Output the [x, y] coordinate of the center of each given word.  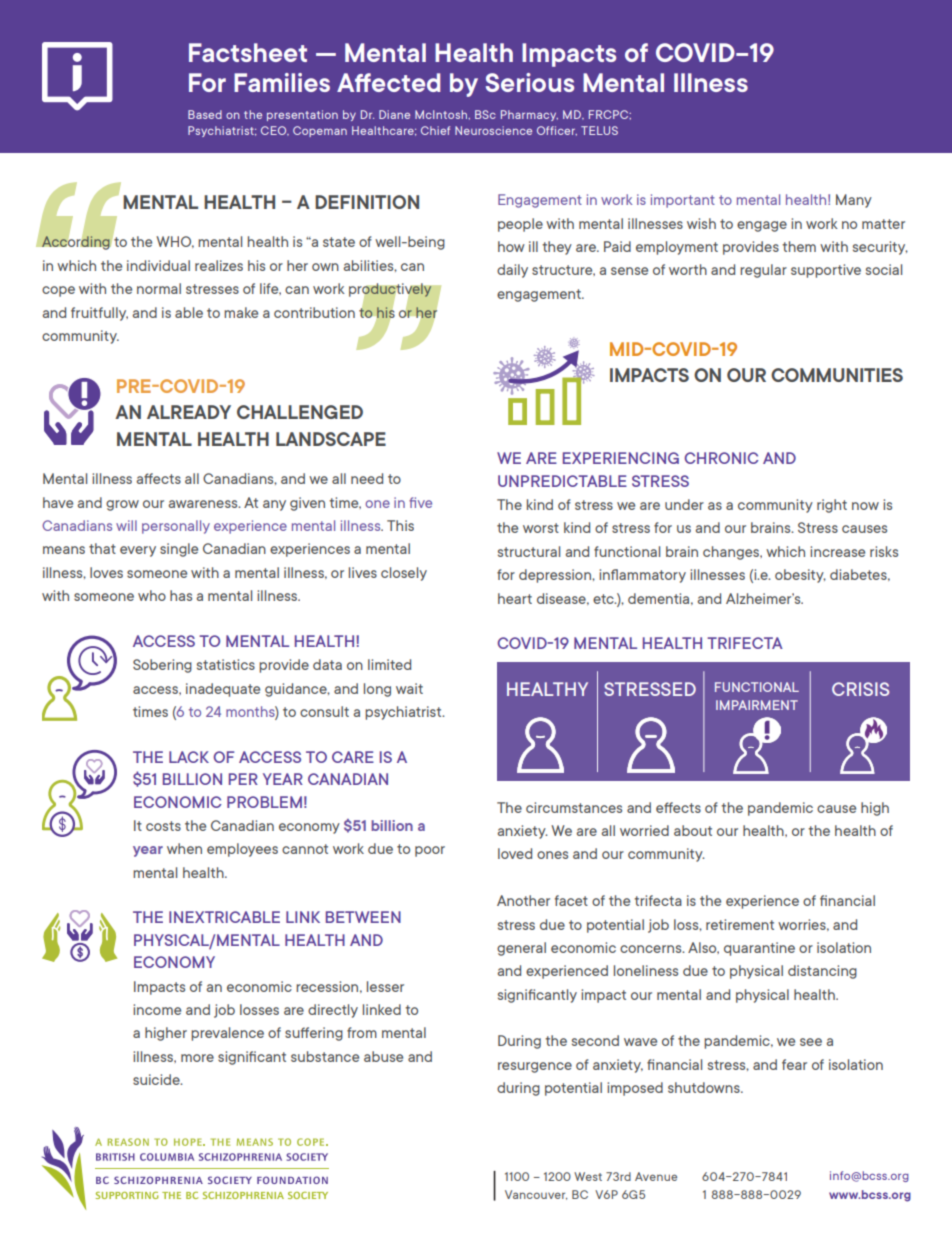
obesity [800, 576]
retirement [740, 924]
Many [854, 201]
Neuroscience [493, 130]
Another [523, 900]
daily [512, 271]
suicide [157, 1079]
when [184, 848]
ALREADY [189, 412]
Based [205, 114]
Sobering [162, 666]
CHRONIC [721, 458]
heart [515, 598]
